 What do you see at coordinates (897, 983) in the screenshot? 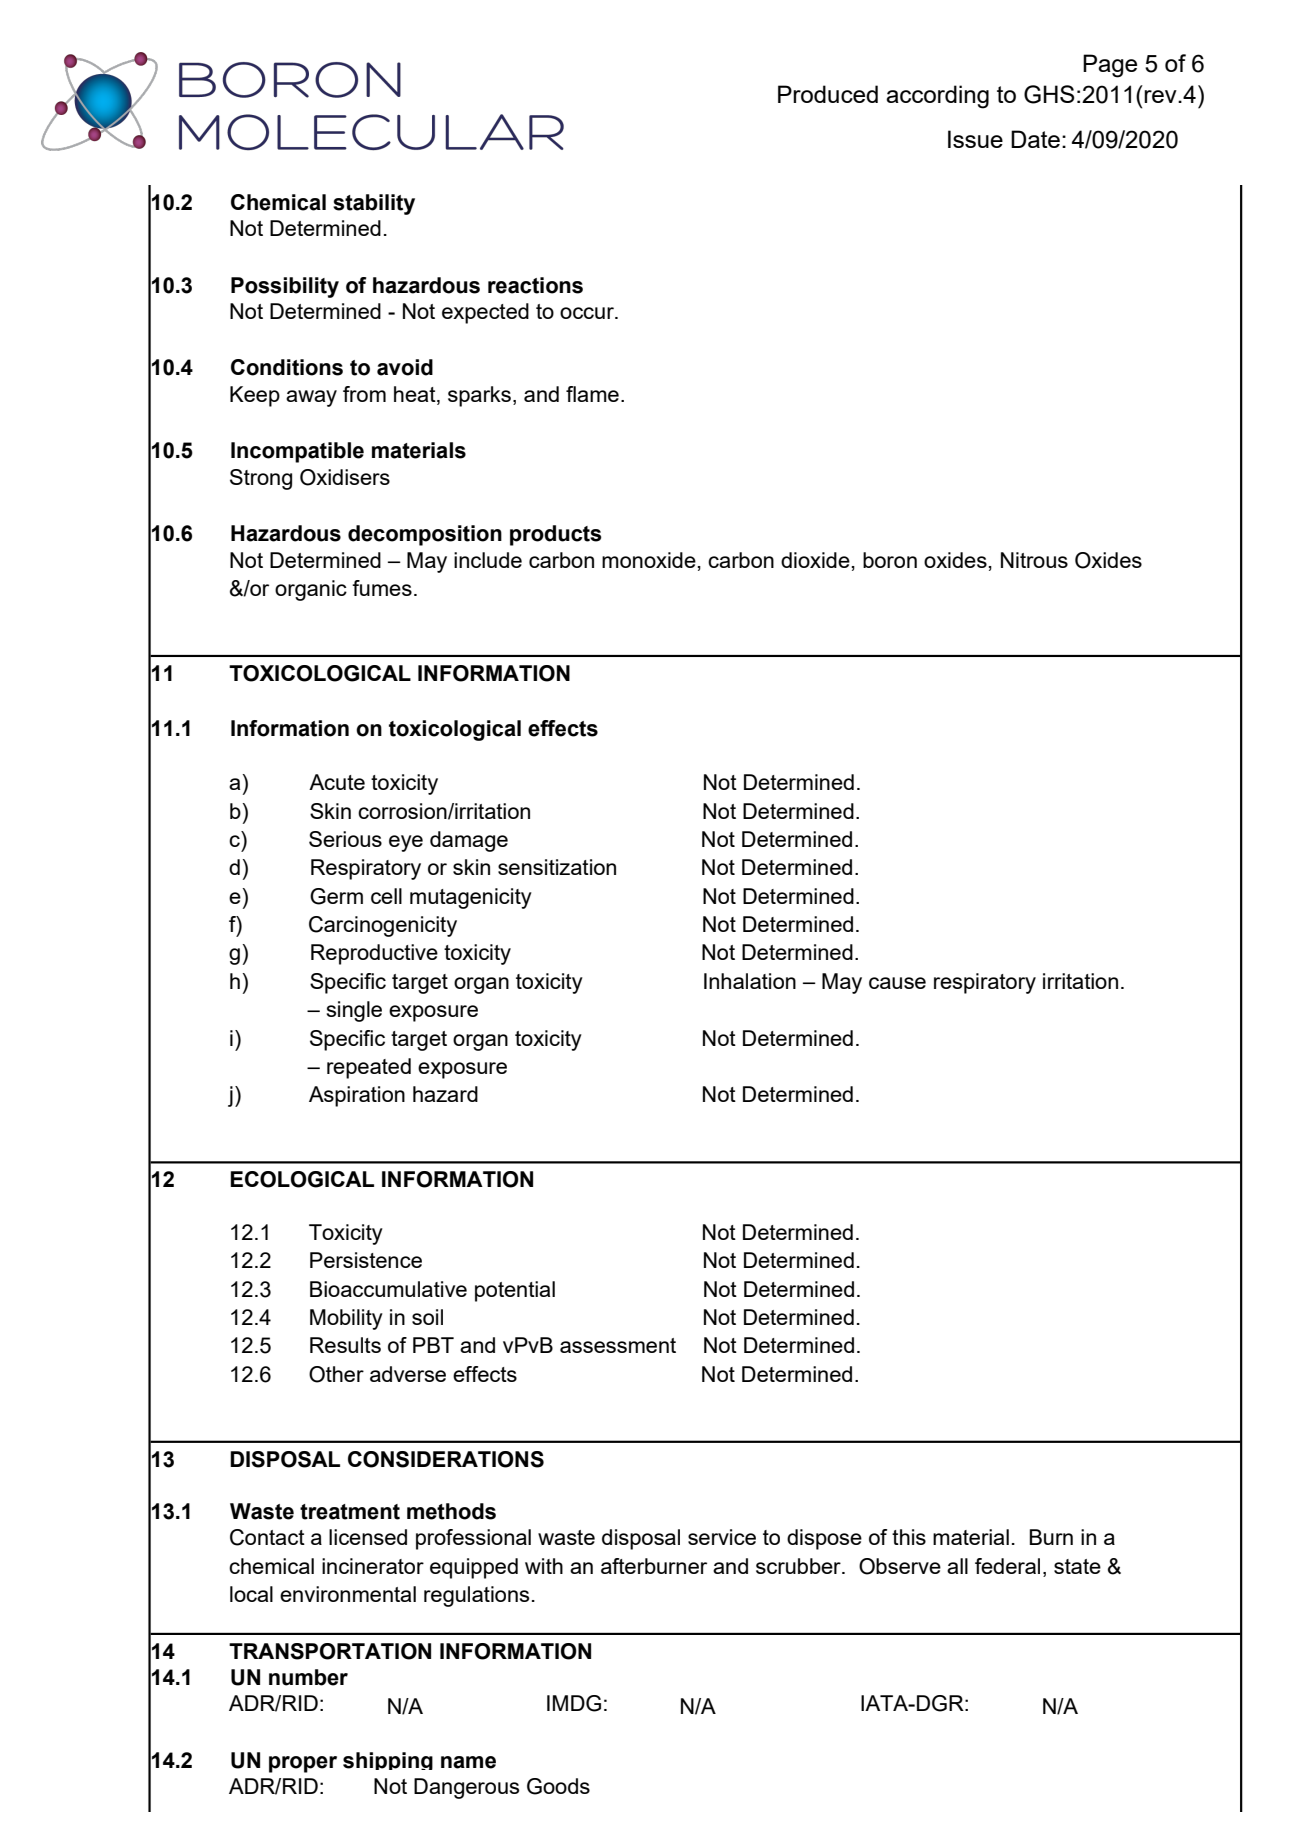
I see `cause` at bounding box center [897, 983].
